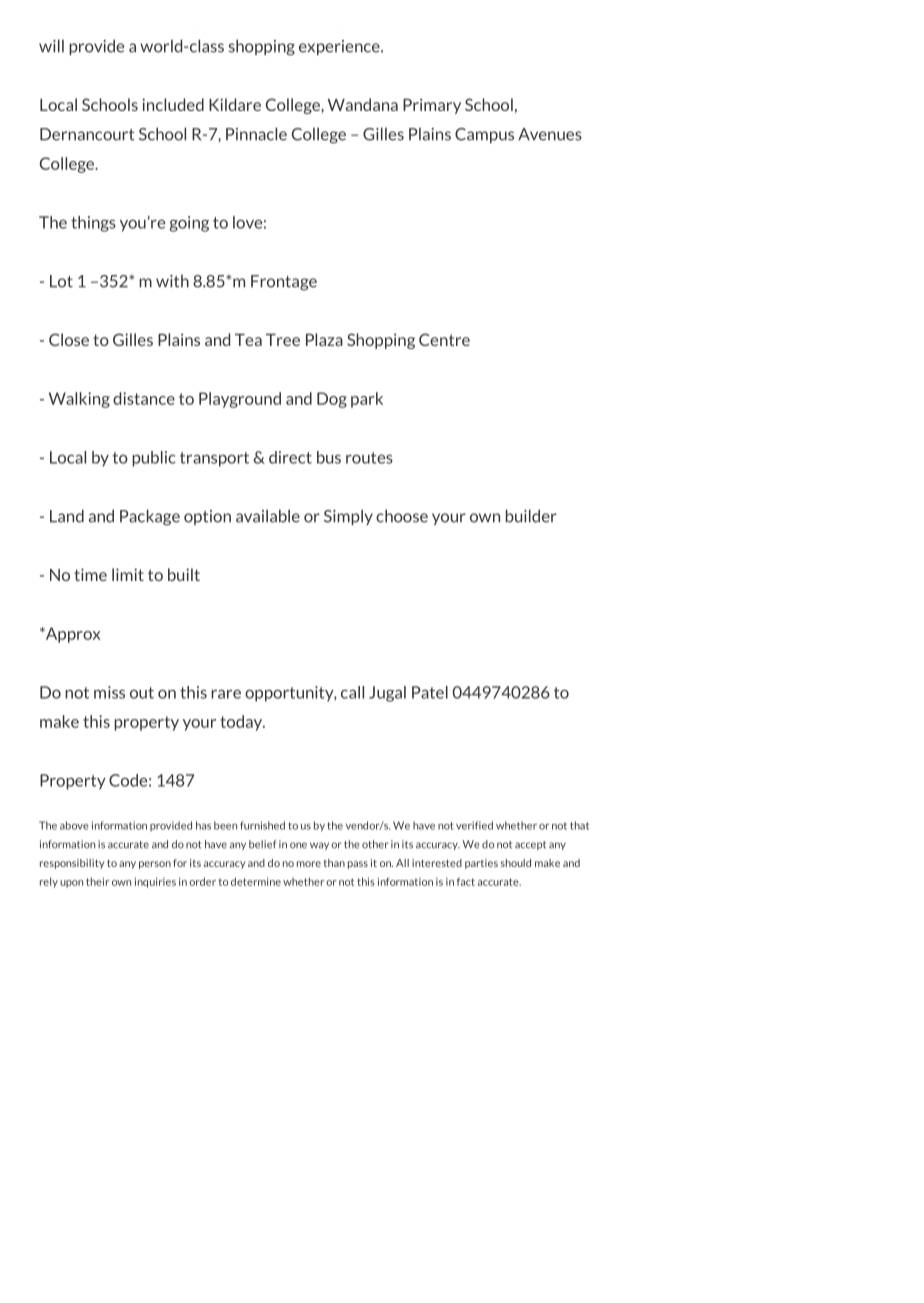 The width and height of the document is (924, 1303). Describe the element at coordinates (430, 692) in the document. I see `Patel` at that location.
